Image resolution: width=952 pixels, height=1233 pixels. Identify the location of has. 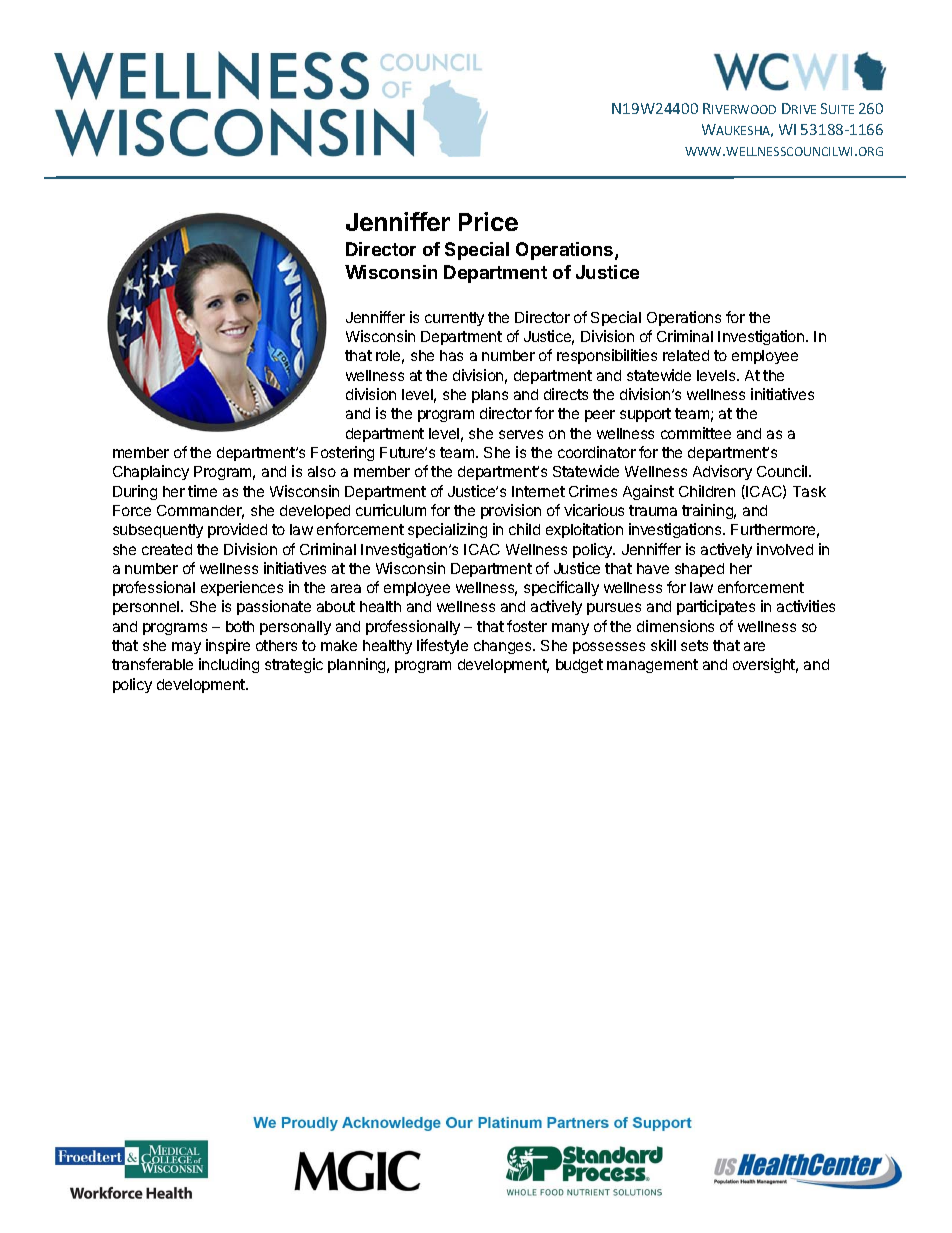
(451, 355).
